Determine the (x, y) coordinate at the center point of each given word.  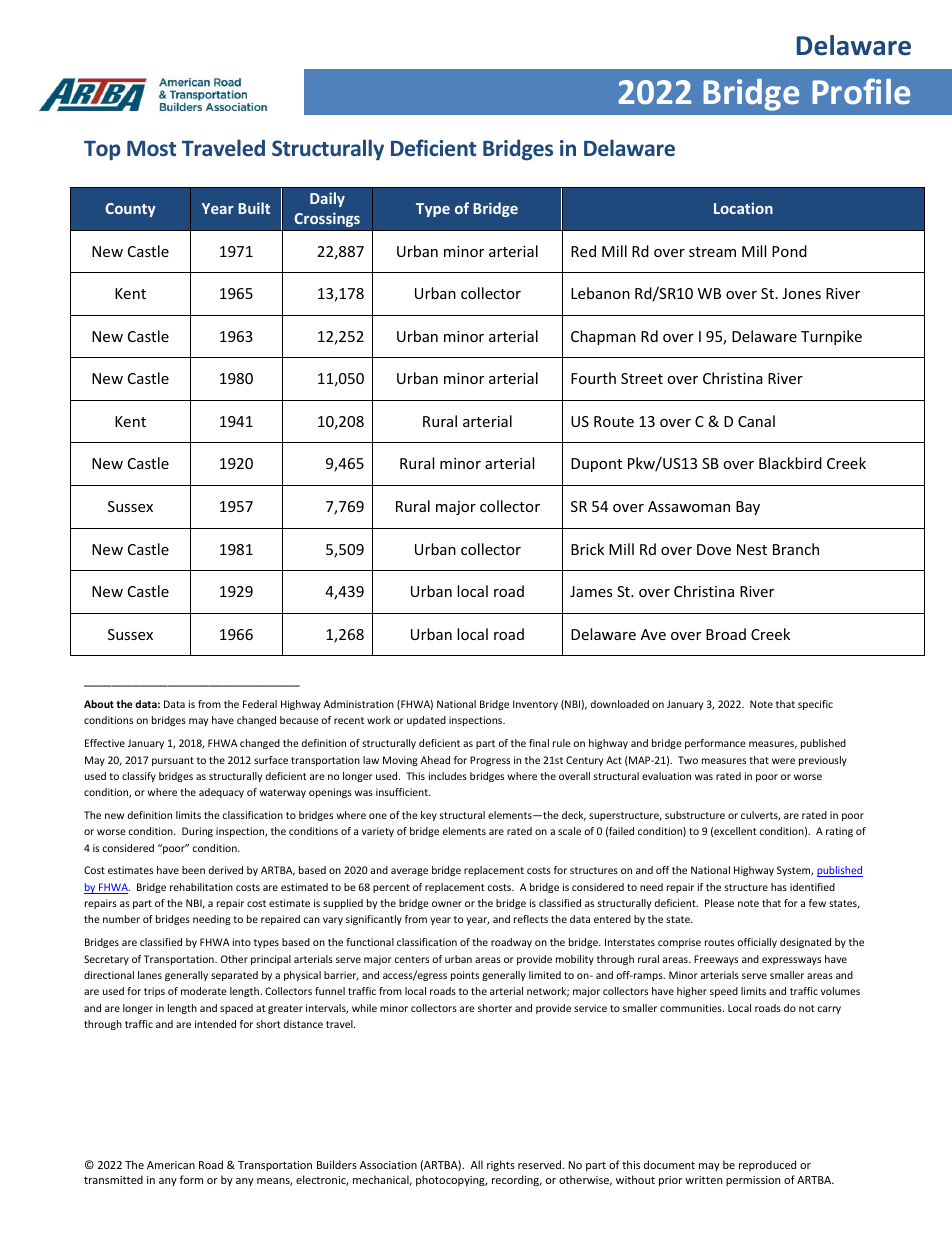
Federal (260, 704)
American (171, 1165)
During (197, 832)
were (783, 761)
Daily (327, 199)
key (429, 816)
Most (151, 148)
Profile (861, 91)
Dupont (596, 465)
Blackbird (790, 463)
